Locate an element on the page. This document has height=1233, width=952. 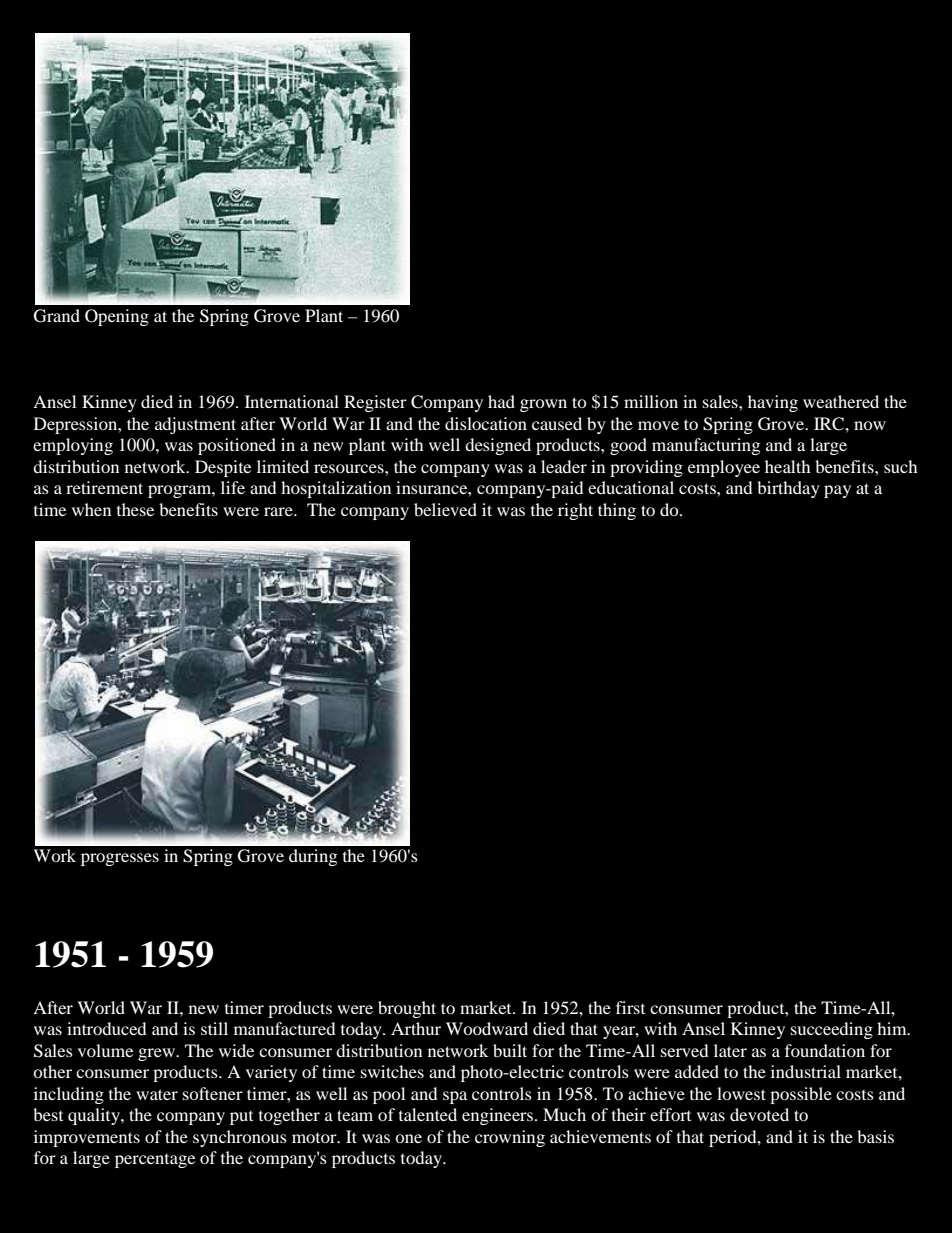
percentage is located at coordinates (155, 1161).
